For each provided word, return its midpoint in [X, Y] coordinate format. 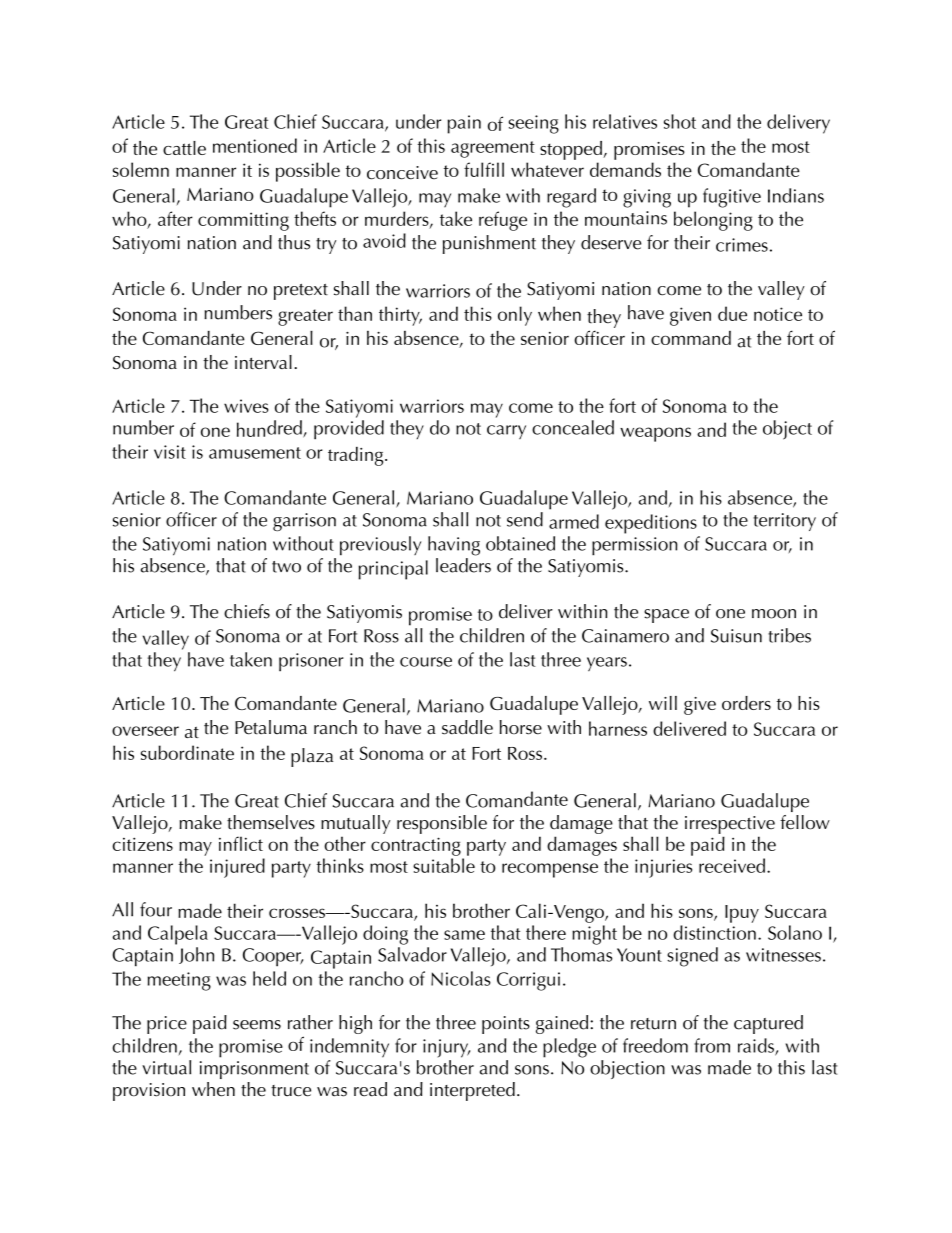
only [515, 316]
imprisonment [254, 1070]
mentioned [255, 145]
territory [784, 522]
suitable [444, 865]
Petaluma [271, 727]
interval [263, 362]
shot [680, 121]
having [454, 546]
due [732, 313]
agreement [493, 149]
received [732, 865]
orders [746, 703]
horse [521, 727]
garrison [304, 522]
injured [237, 868]
